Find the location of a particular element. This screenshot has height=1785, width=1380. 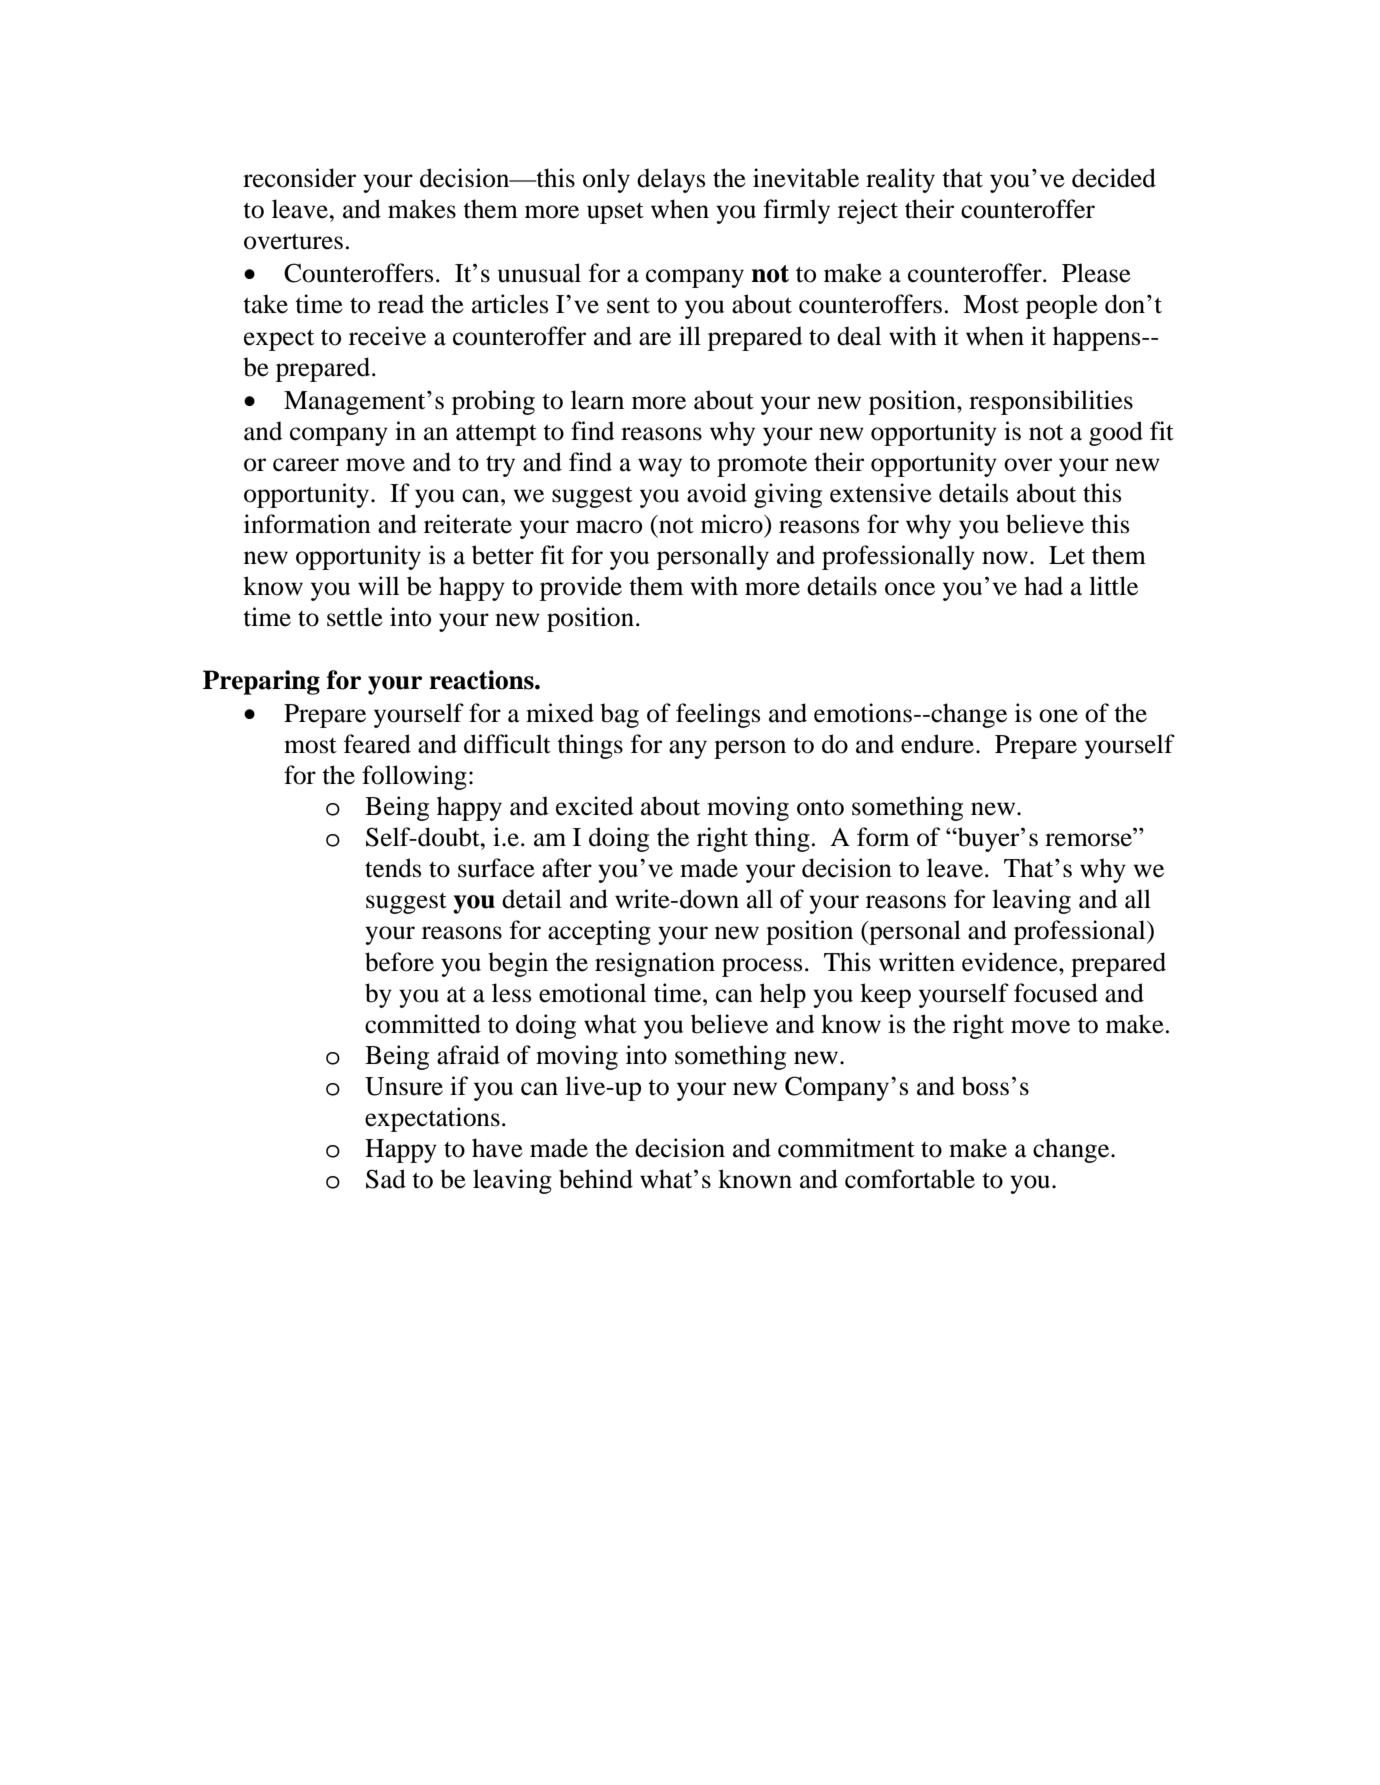

Sad is located at coordinates (386, 1179).
